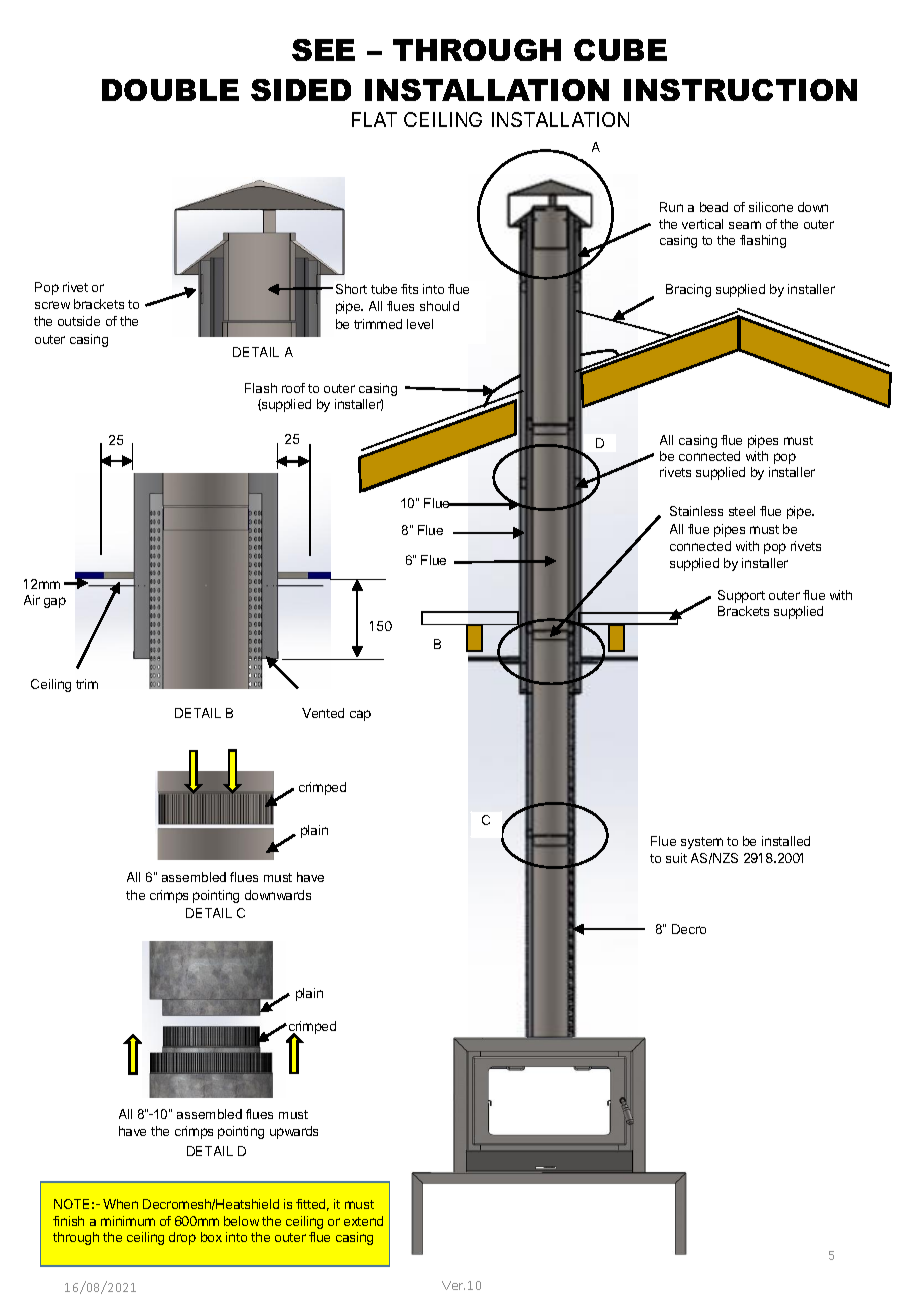 This screenshot has height=1316, width=911. Describe the element at coordinates (676, 858) in the screenshot. I see `suit` at that location.
